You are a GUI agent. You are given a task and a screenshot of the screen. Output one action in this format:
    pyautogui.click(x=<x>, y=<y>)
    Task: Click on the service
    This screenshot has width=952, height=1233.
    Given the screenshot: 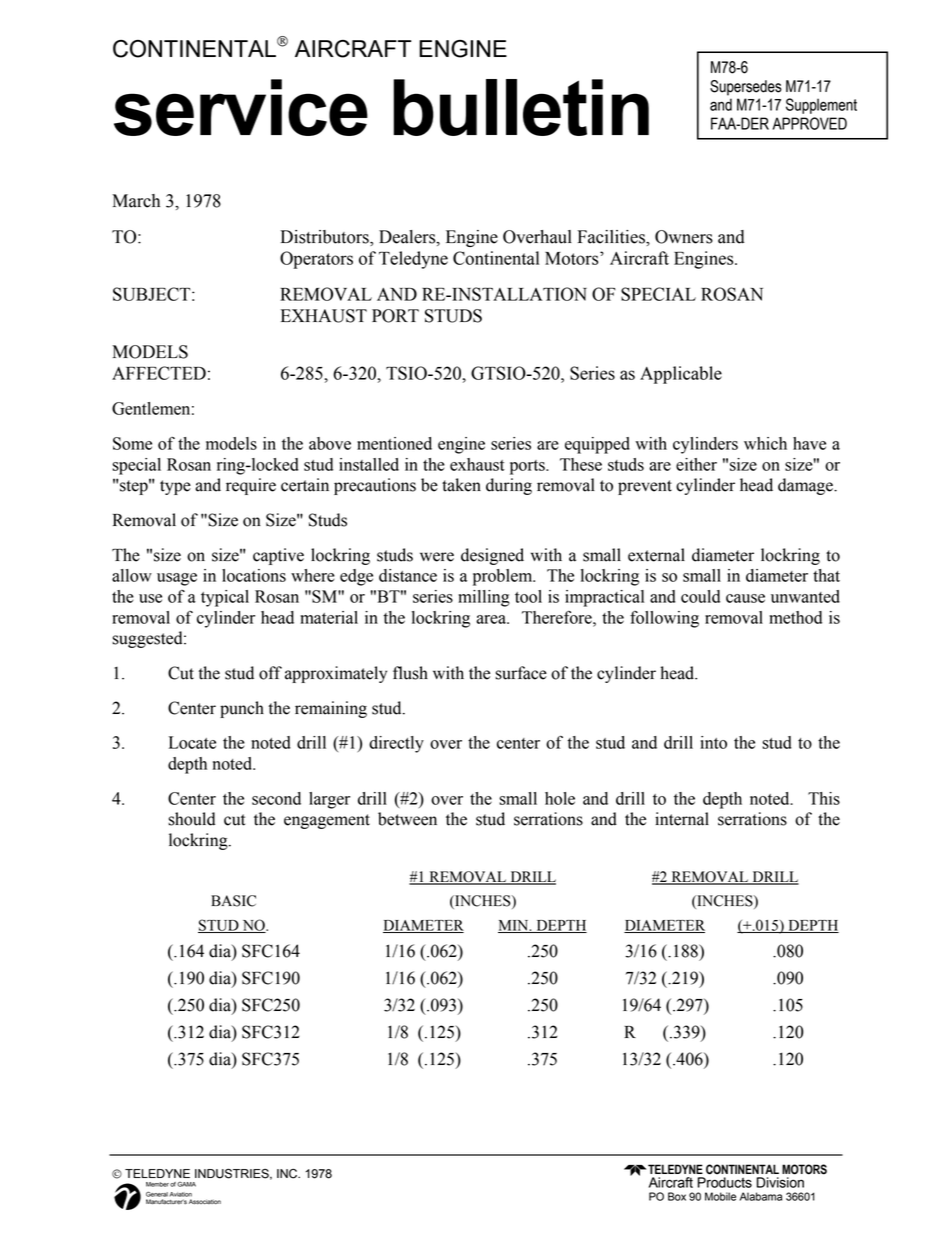 What is the action you would take?
    pyautogui.click(x=241, y=107)
